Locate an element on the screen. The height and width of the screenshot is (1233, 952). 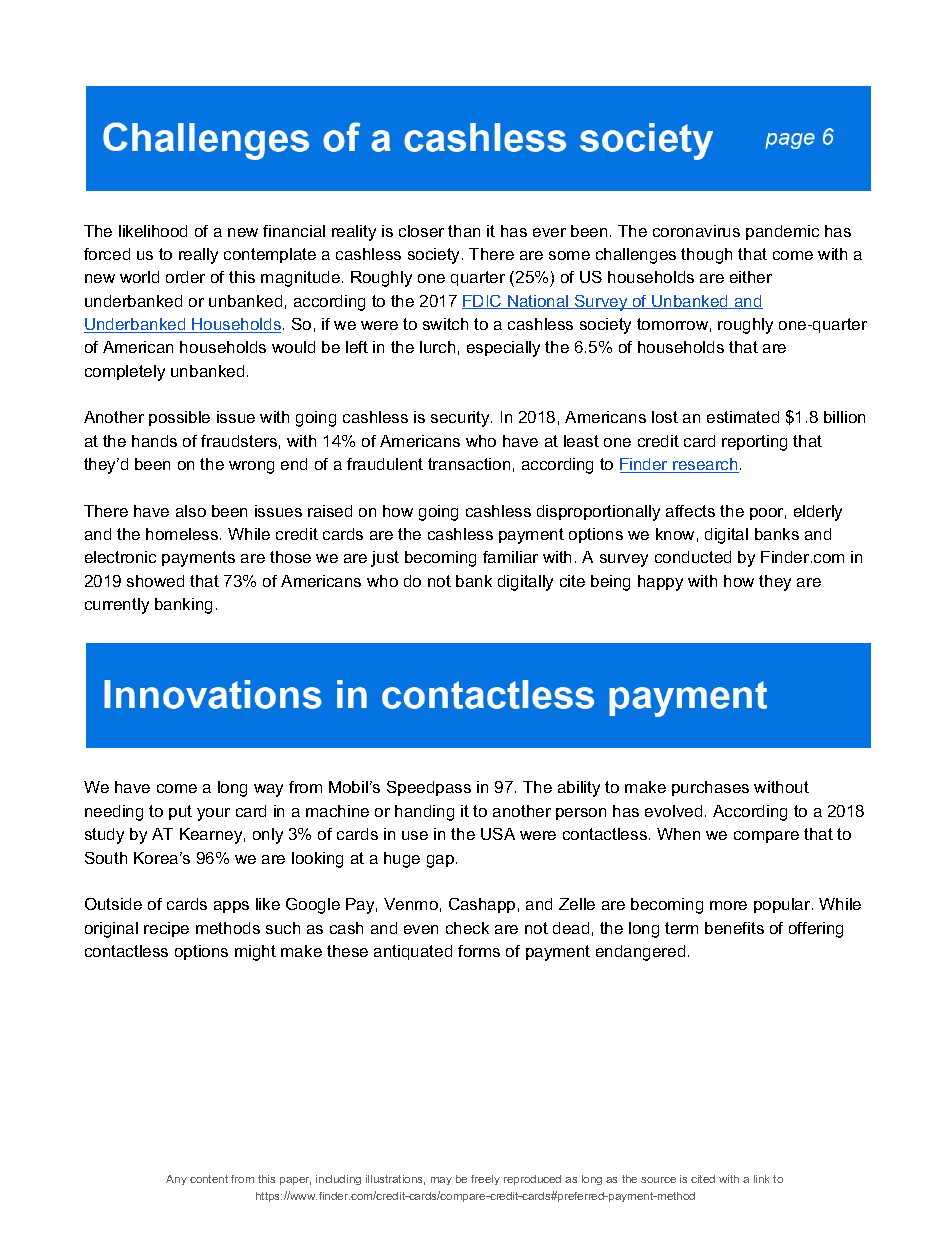
really is located at coordinates (198, 256).
